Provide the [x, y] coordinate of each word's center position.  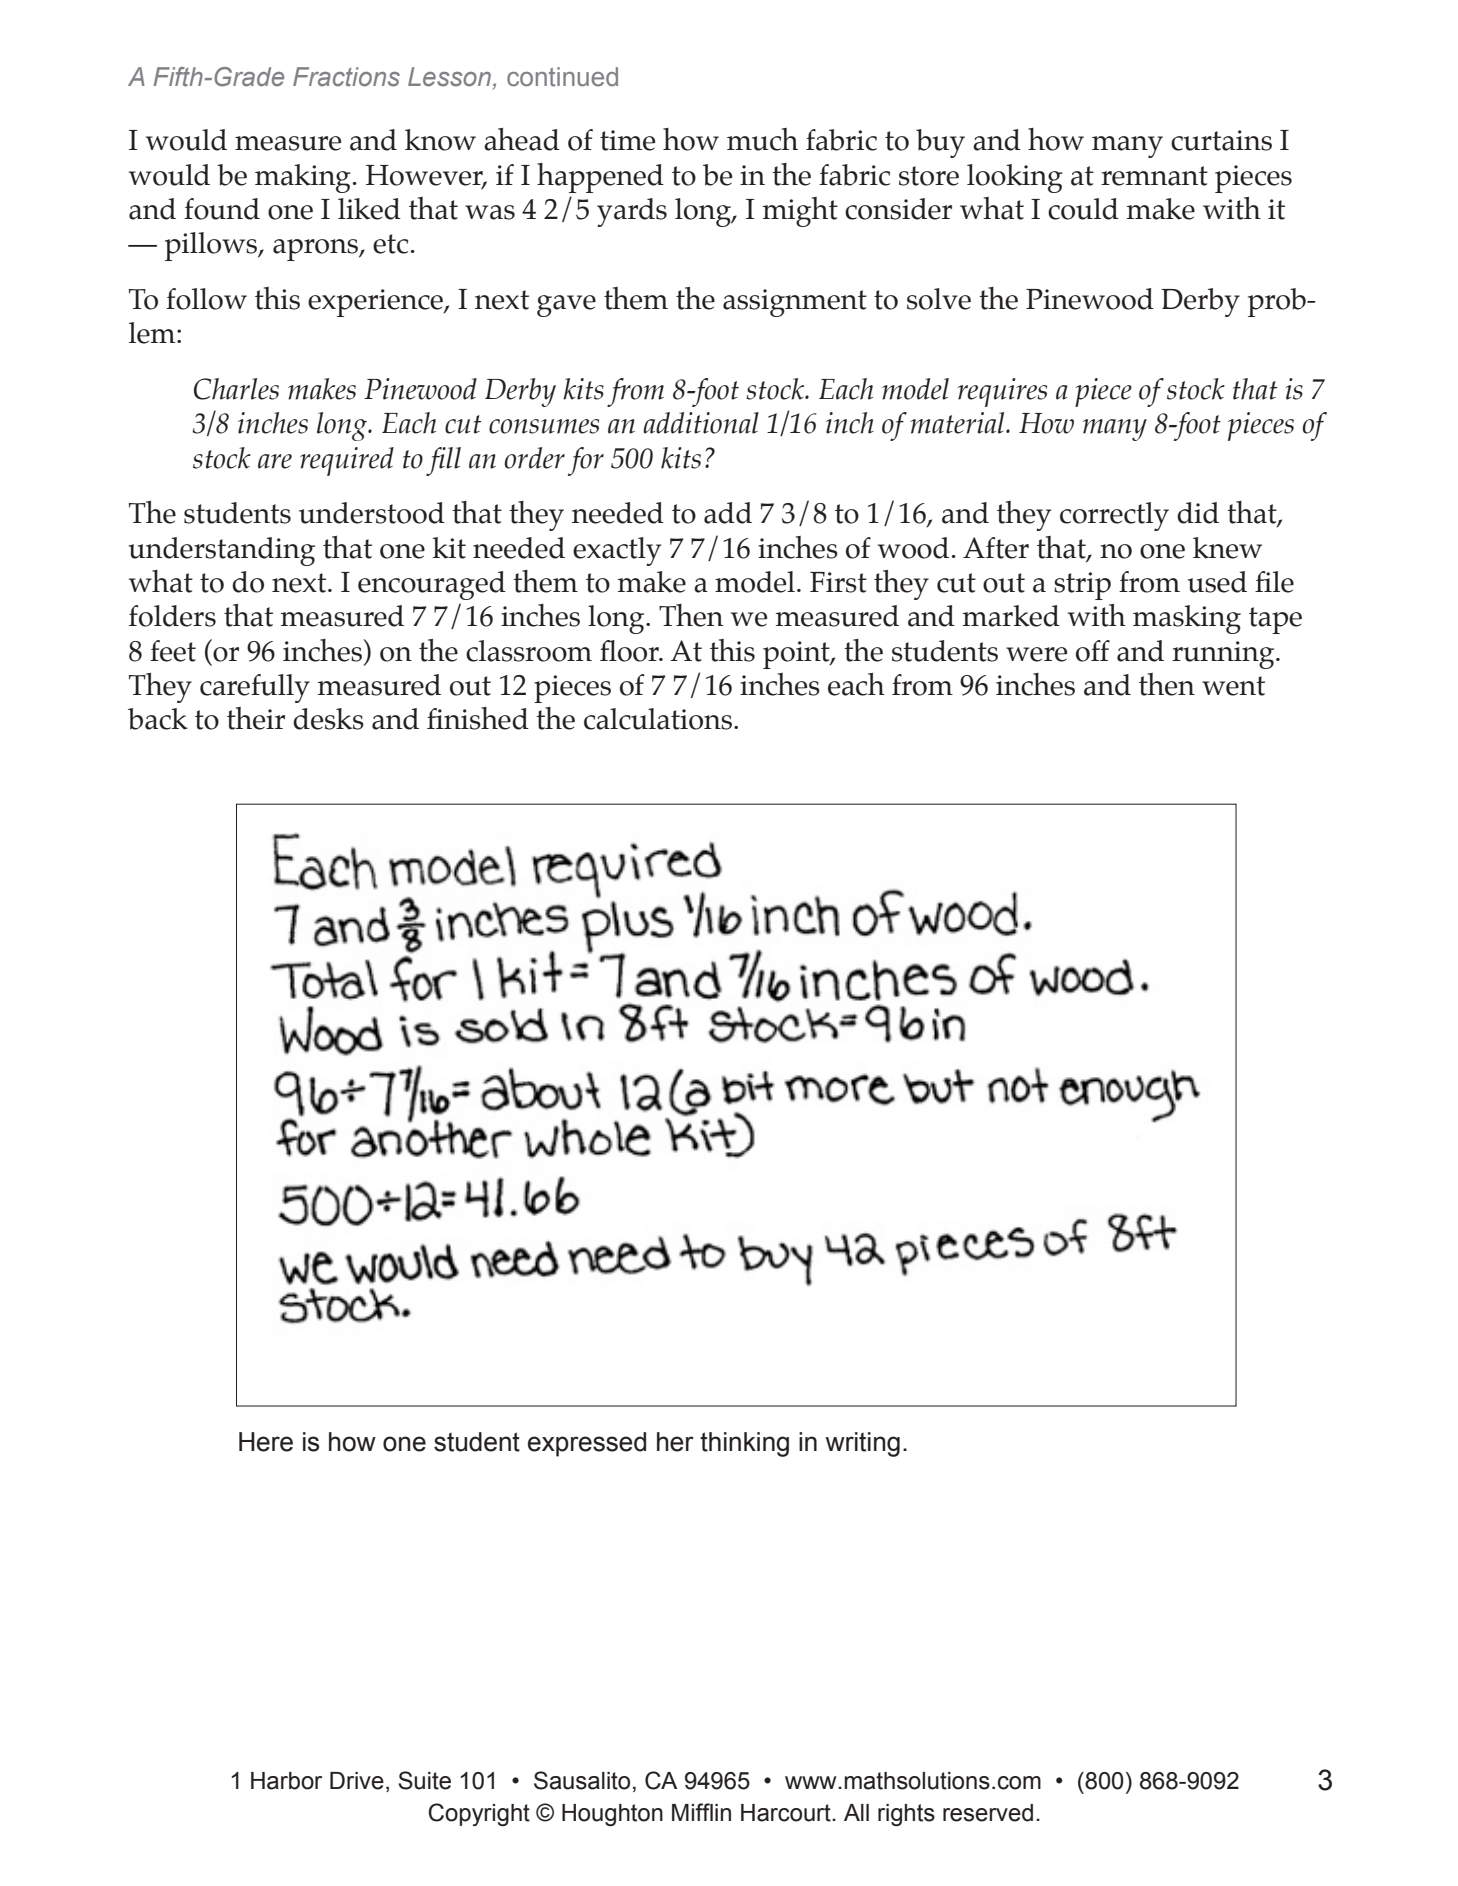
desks [328, 719]
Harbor [286, 1781]
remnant [1154, 176]
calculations [658, 719]
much [762, 139]
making [303, 178]
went [1233, 686]
